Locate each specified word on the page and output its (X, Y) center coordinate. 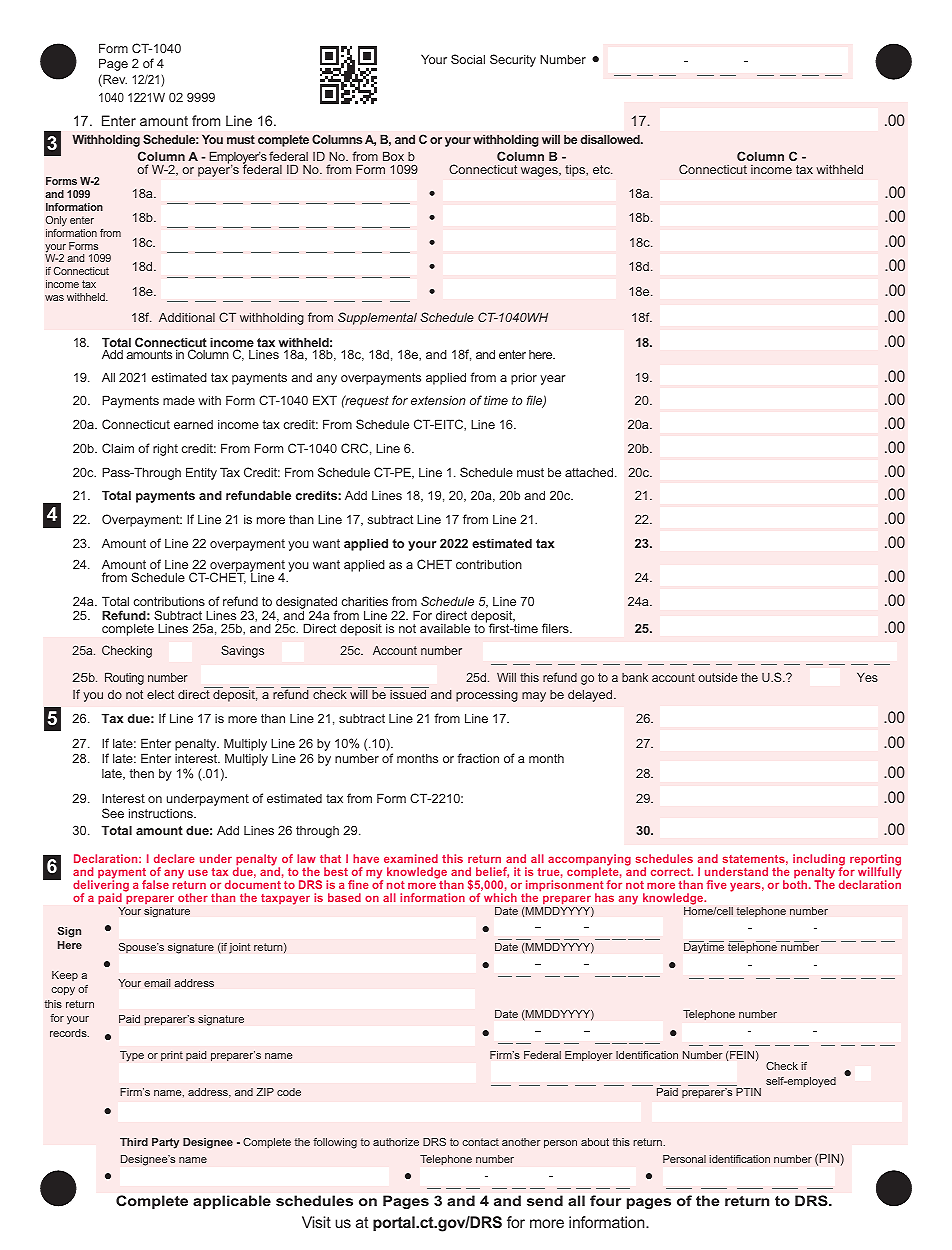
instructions (162, 813)
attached (589, 472)
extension (438, 400)
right (165, 449)
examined (411, 858)
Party (165, 1143)
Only (56, 221)
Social (468, 59)
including (819, 861)
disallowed (611, 139)
